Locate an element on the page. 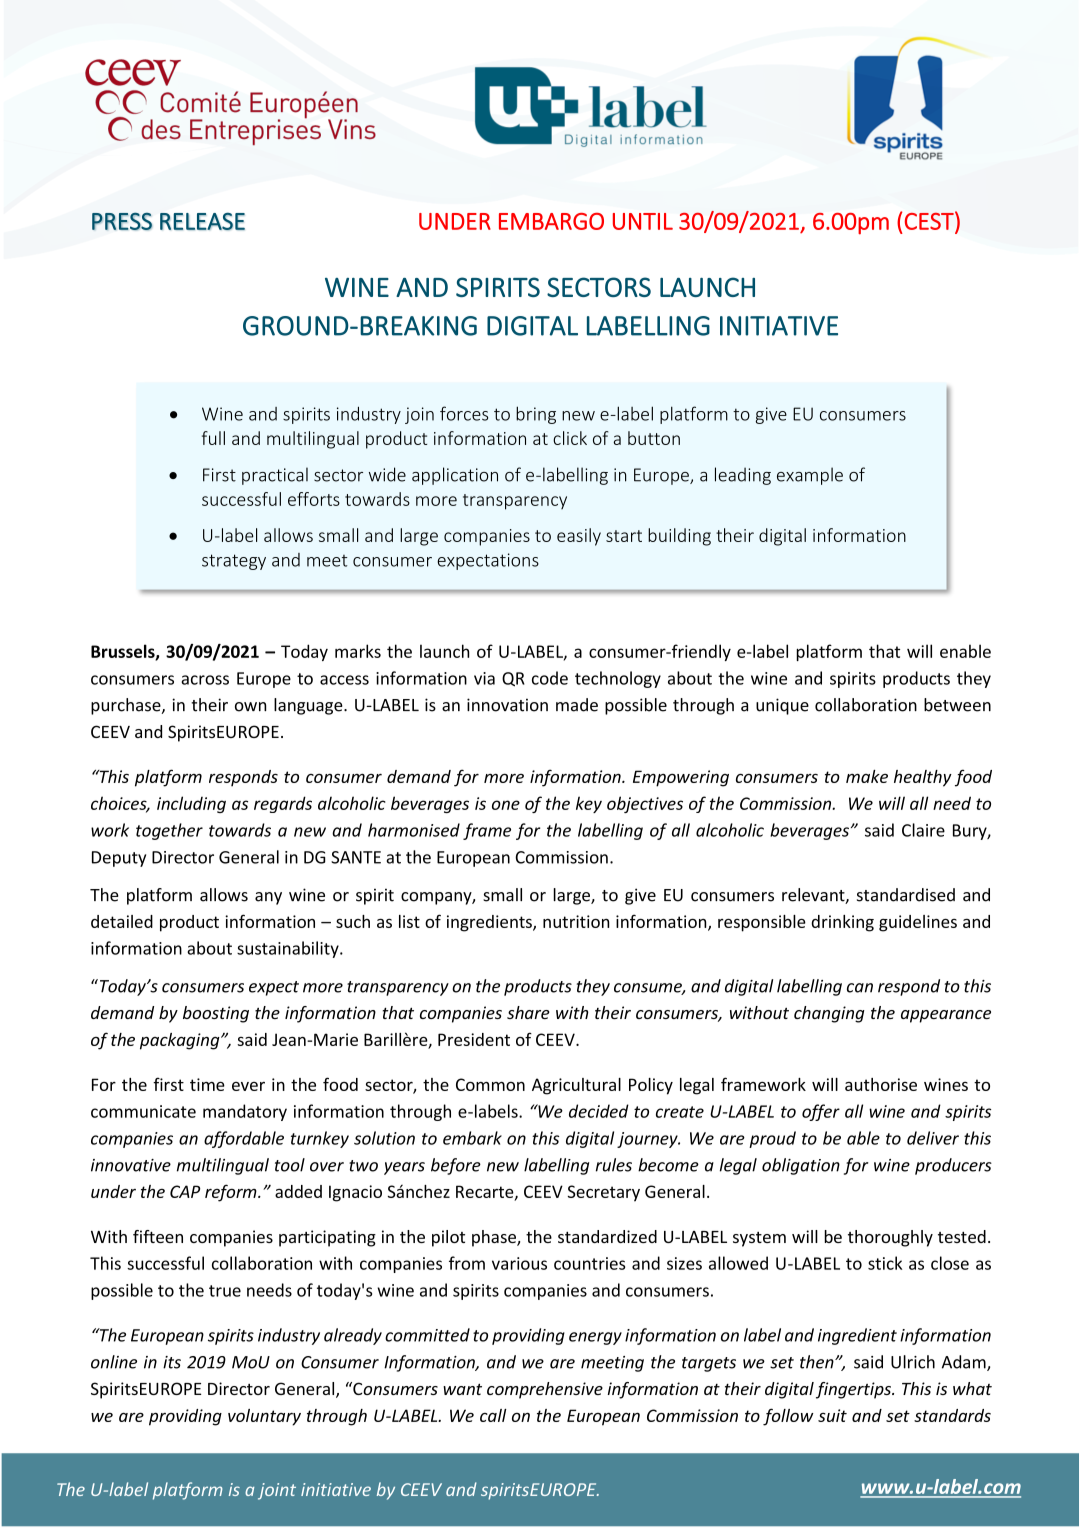 This image has height=1530, width=1081. boosting is located at coordinates (216, 1014).
